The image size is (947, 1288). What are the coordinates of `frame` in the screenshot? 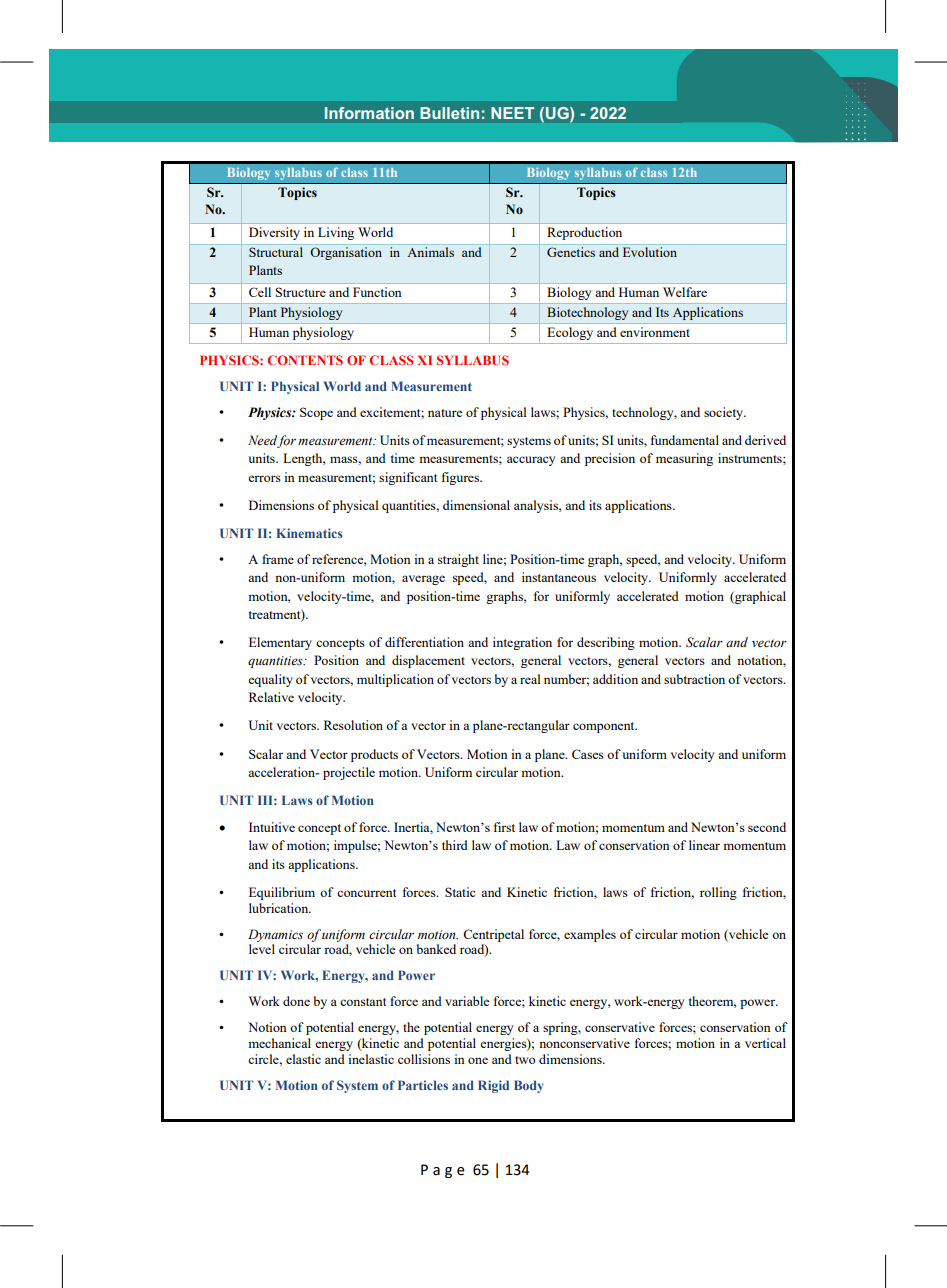 It's located at (278, 559).
